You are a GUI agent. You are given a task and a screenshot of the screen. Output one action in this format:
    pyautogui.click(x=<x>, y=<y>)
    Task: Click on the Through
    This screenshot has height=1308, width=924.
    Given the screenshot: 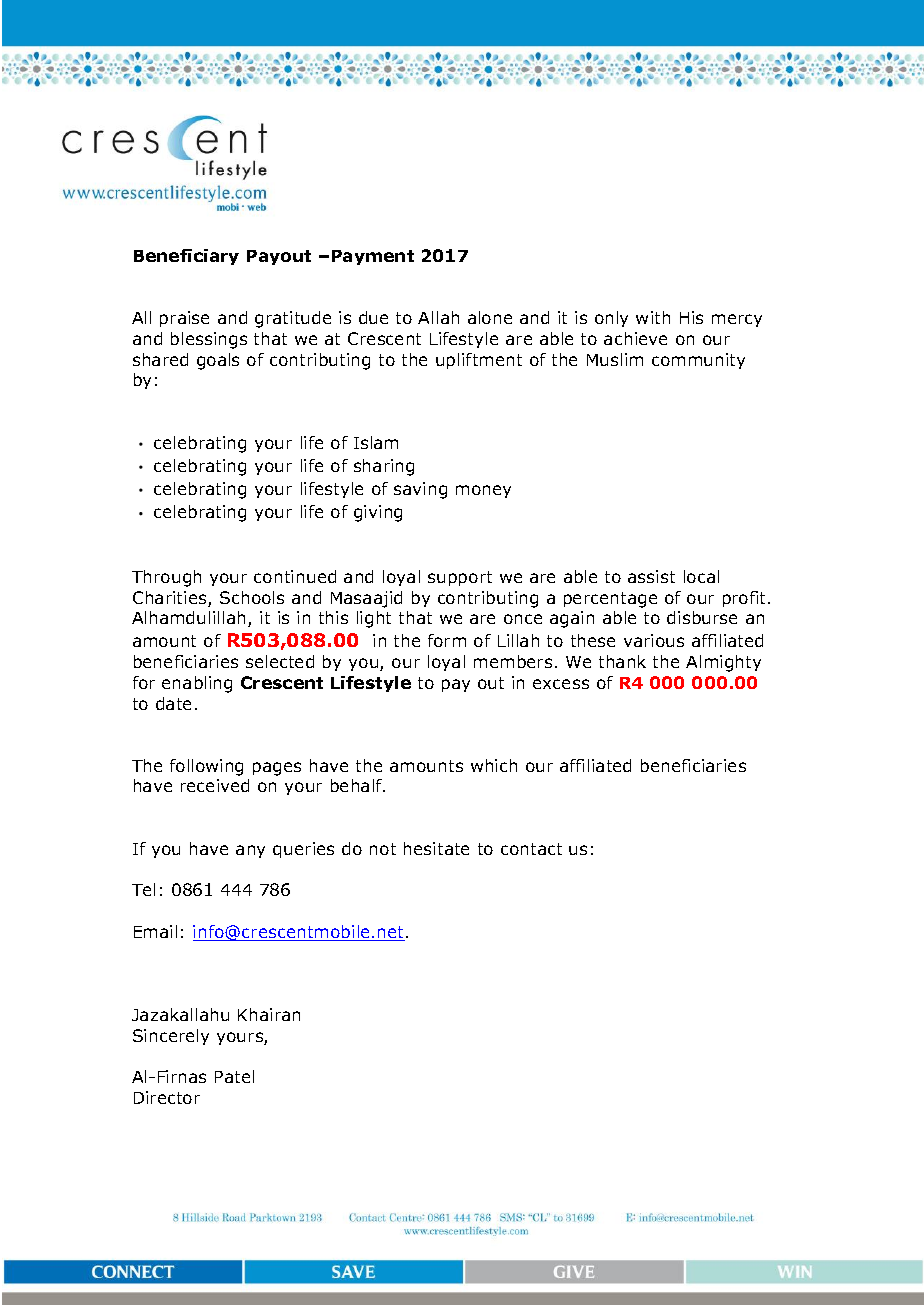 What is the action you would take?
    pyautogui.click(x=166, y=578)
